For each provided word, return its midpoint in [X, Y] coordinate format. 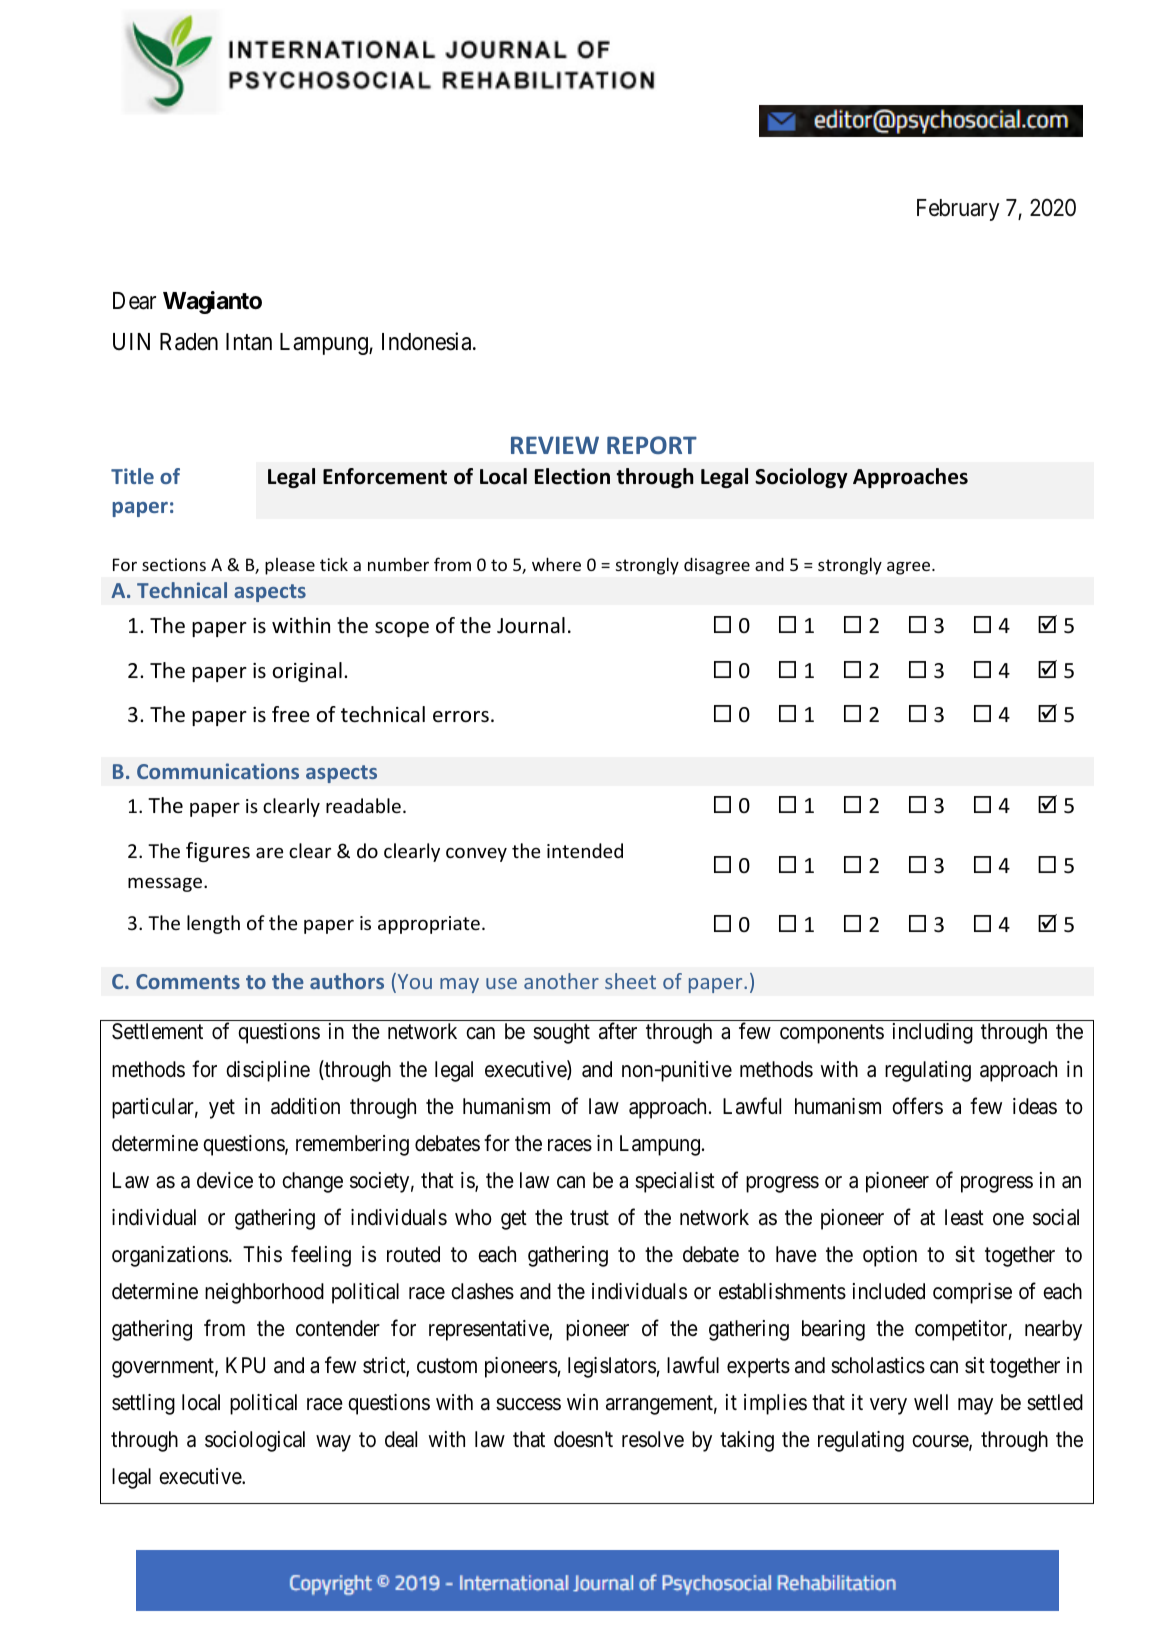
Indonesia [428, 341]
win [582, 1402]
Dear [134, 301]
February [958, 210]
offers [917, 1106]
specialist [675, 1182]
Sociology [801, 478]
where [556, 564]
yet [222, 1109]
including [933, 1033]
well [931, 1402]
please [290, 566]
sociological [255, 1441]
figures [218, 852]
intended [585, 850]
